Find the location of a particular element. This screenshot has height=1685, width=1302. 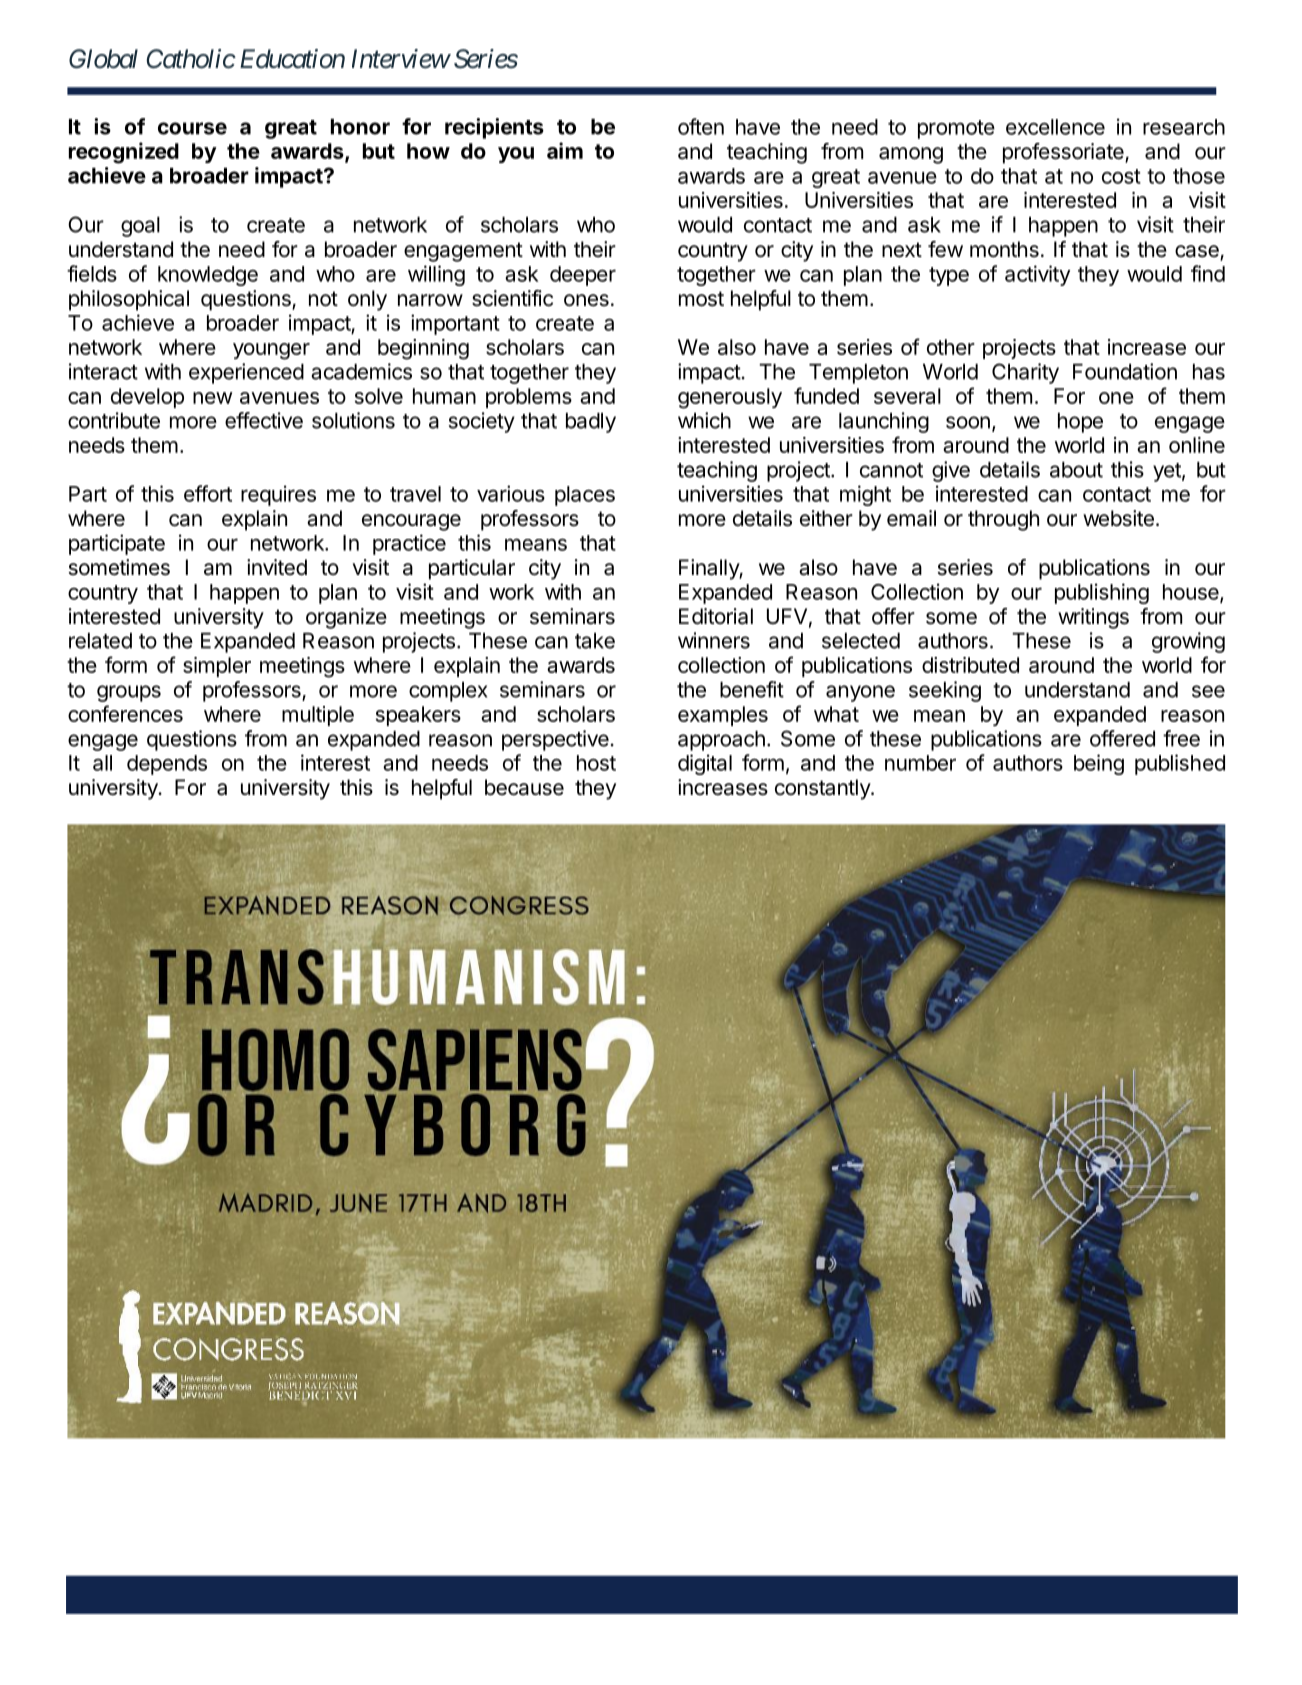

often is located at coordinates (701, 126).
